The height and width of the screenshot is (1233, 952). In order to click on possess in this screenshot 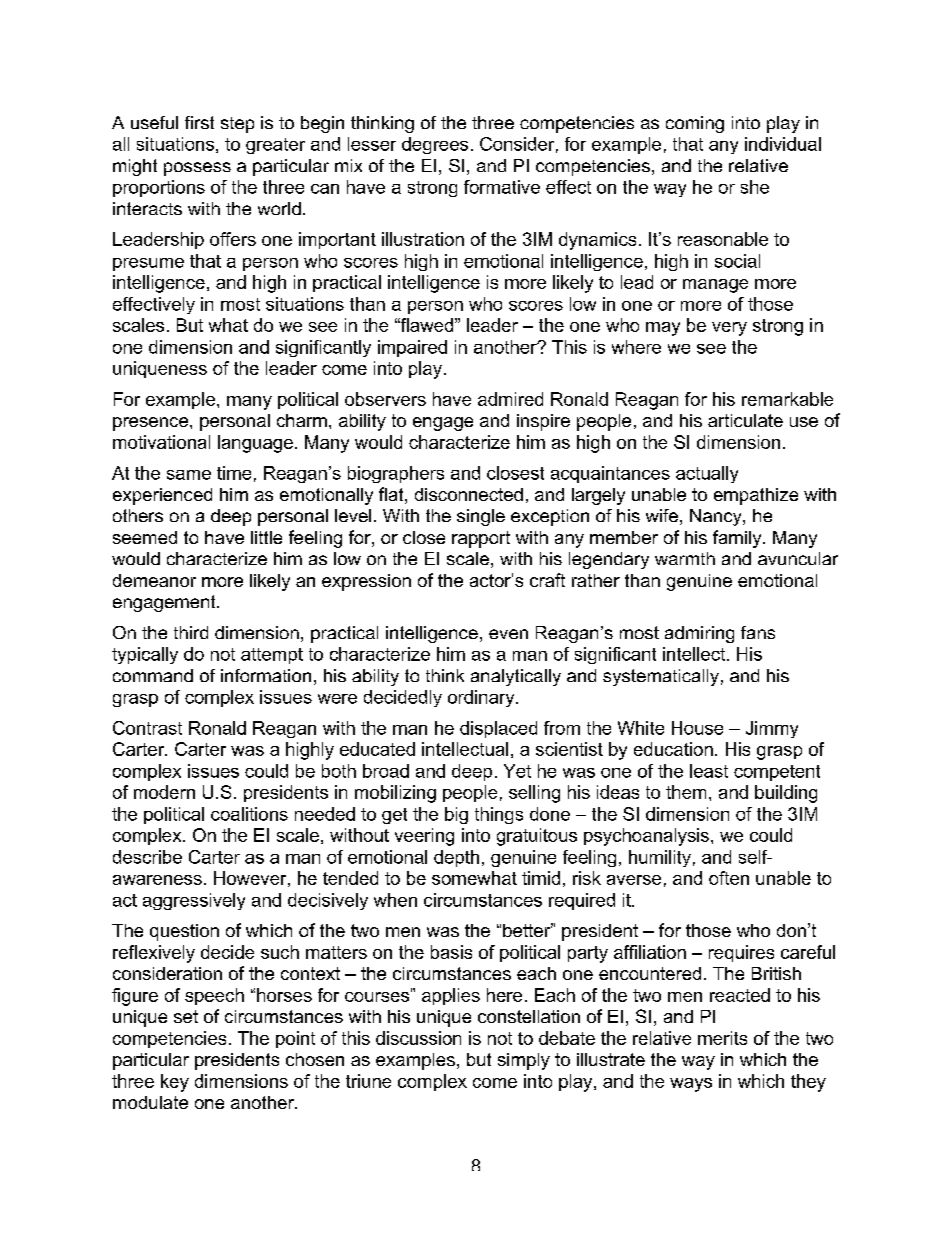, I will do `click(197, 169)`.
